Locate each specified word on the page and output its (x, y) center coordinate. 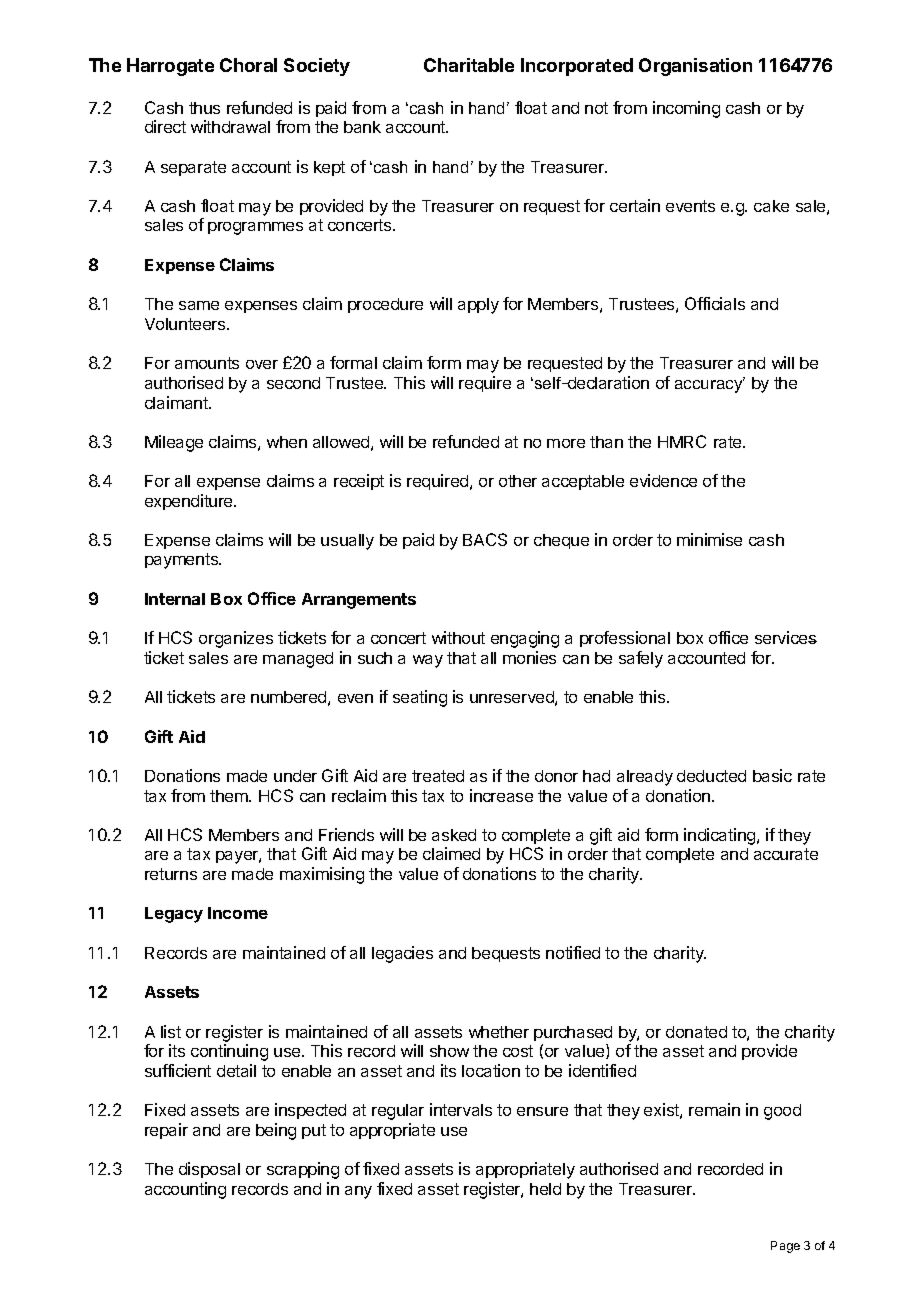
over (262, 364)
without (458, 637)
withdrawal (230, 126)
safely (641, 659)
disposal (209, 1170)
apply (478, 306)
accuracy (710, 385)
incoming (686, 109)
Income (238, 913)
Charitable (469, 65)
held (545, 1189)
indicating (721, 836)
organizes (236, 639)
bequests (506, 954)
